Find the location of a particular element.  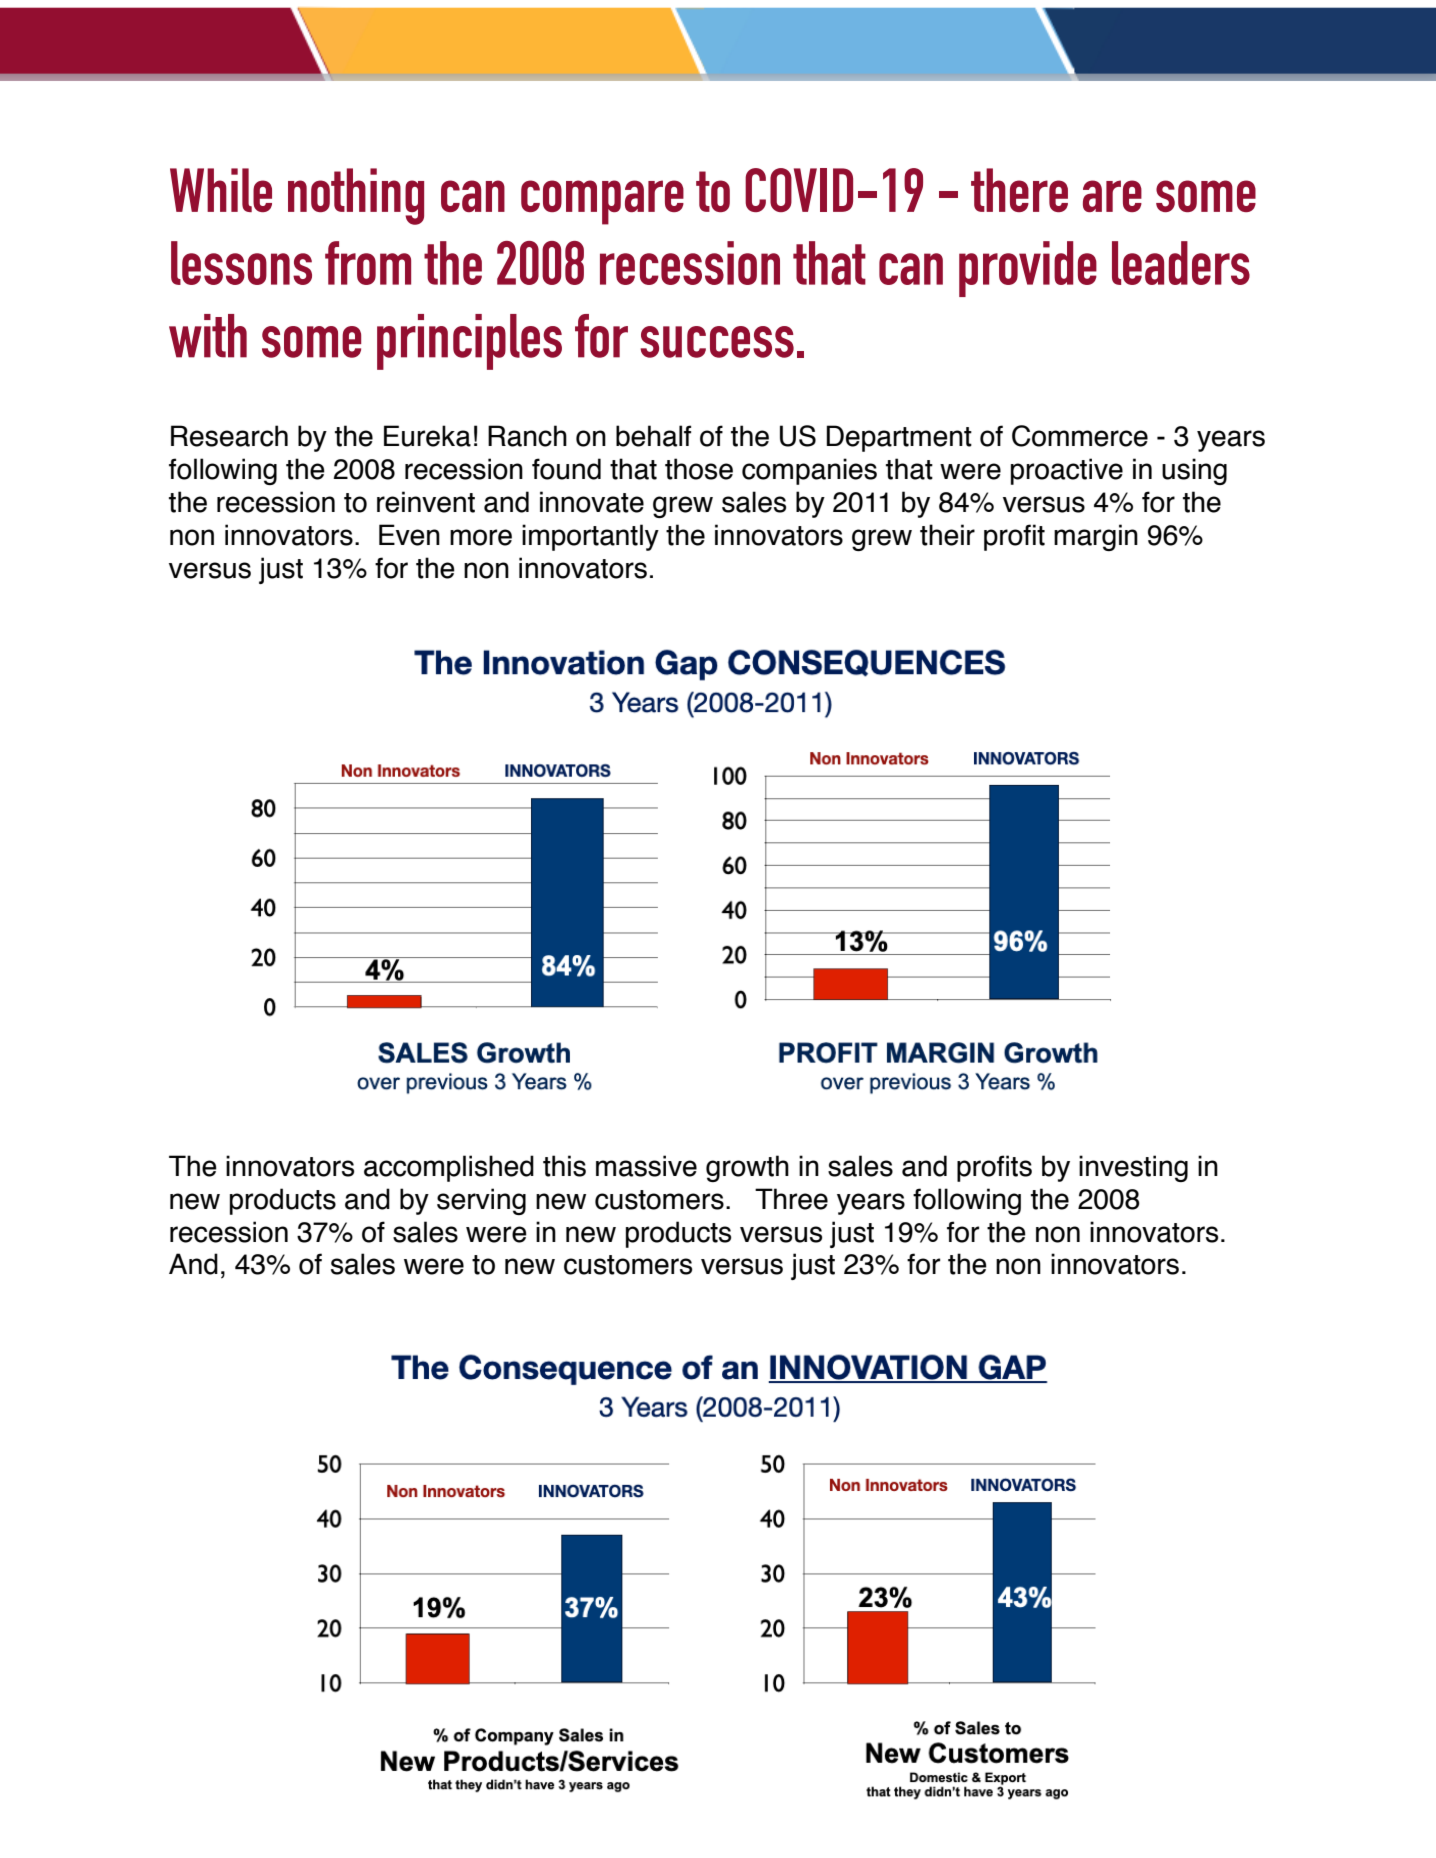

margin is located at coordinates (1096, 537).
